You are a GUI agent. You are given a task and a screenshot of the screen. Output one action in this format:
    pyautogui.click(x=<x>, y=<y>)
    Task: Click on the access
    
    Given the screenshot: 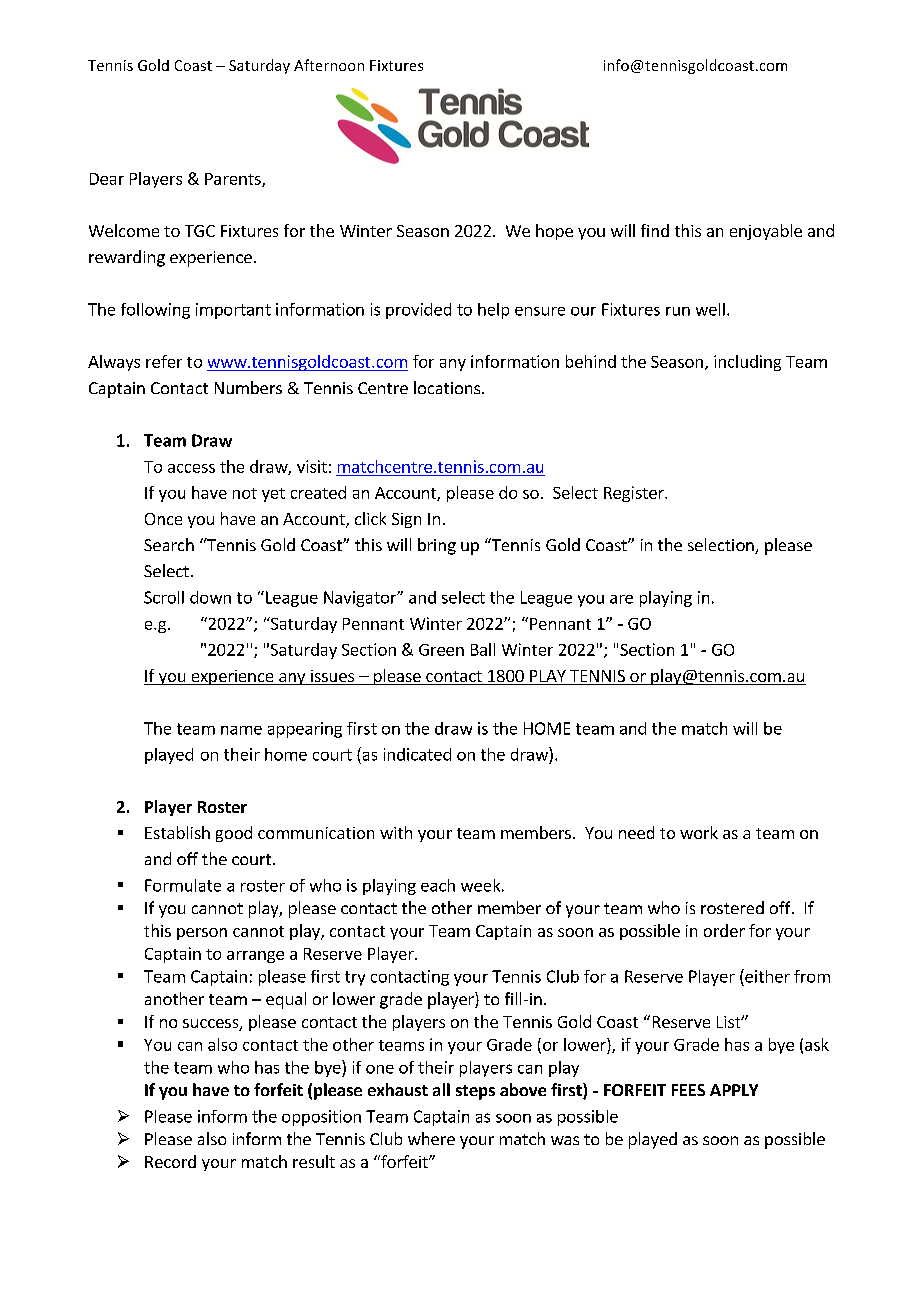 What is the action you would take?
    pyautogui.click(x=191, y=468)
